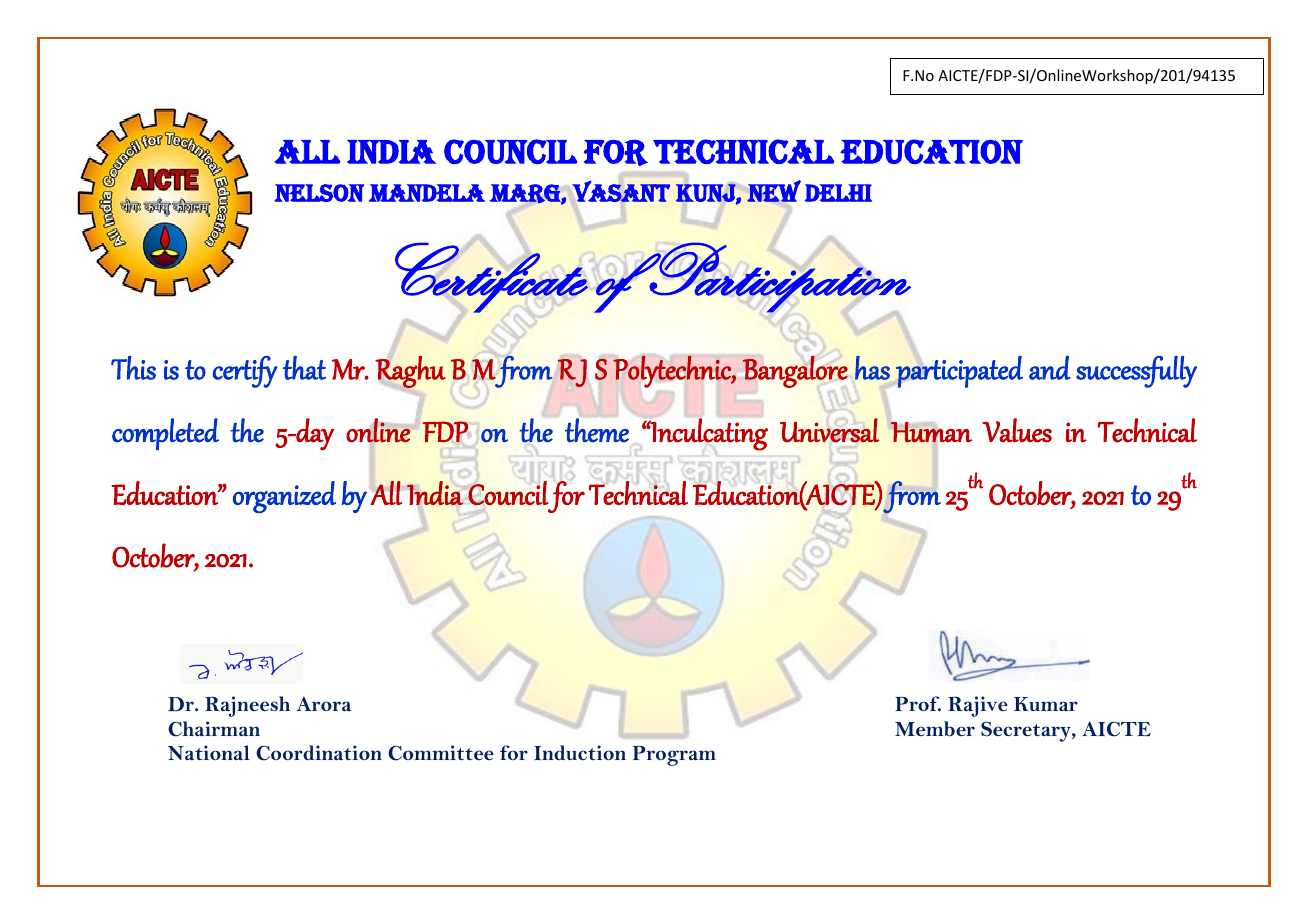  What do you see at coordinates (284, 497) in the screenshot?
I see `organized` at bounding box center [284, 497].
